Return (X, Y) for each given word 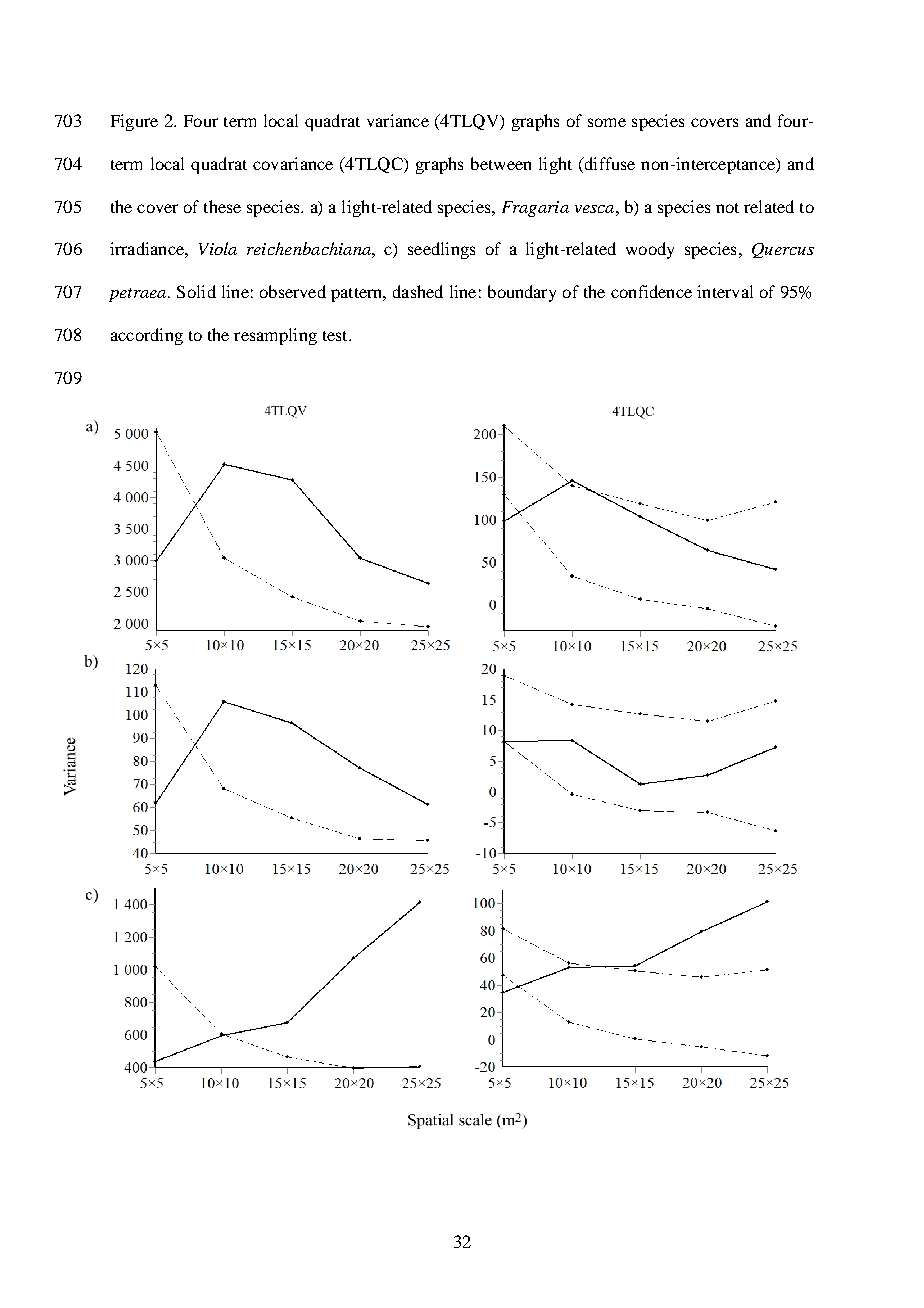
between (501, 163)
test (336, 336)
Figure (134, 122)
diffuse (608, 163)
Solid (196, 291)
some (607, 122)
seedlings (441, 250)
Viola (218, 248)
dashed (418, 291)
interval (725, 291)
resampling (275, 336)
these (222, 206)
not (727, 208)
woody (650, 250)
